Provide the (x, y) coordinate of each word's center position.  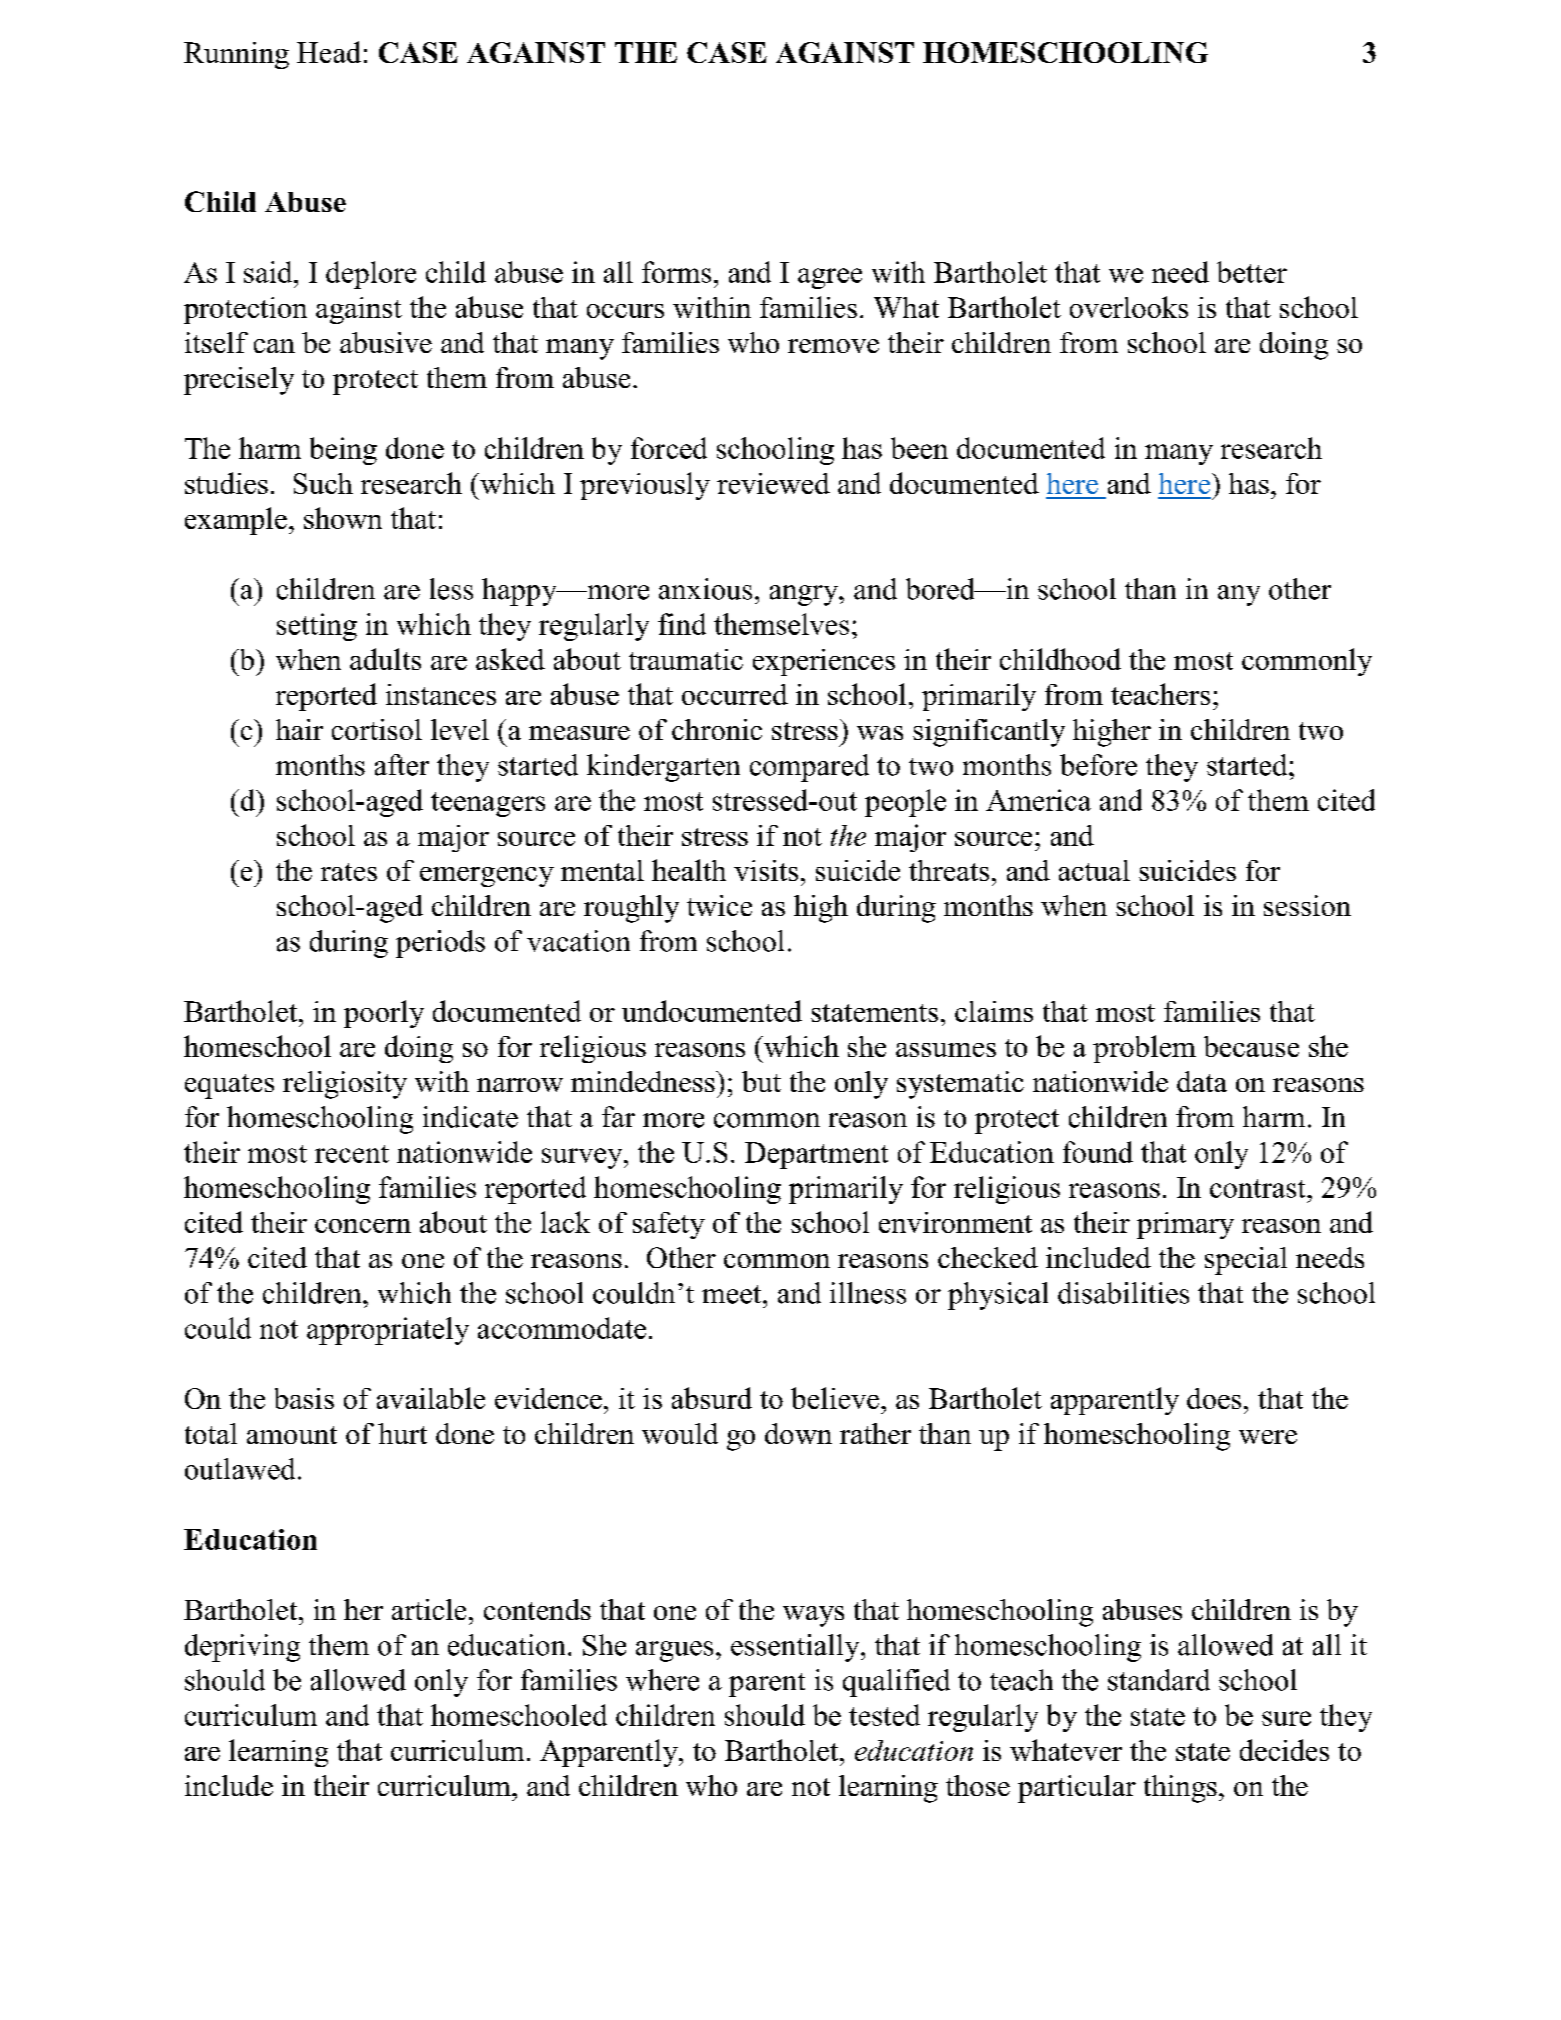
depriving (242, 1648)
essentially (796, 1648)
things (1180, 1789)
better (1252, 272)
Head (329, 52)
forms (676, 272)
